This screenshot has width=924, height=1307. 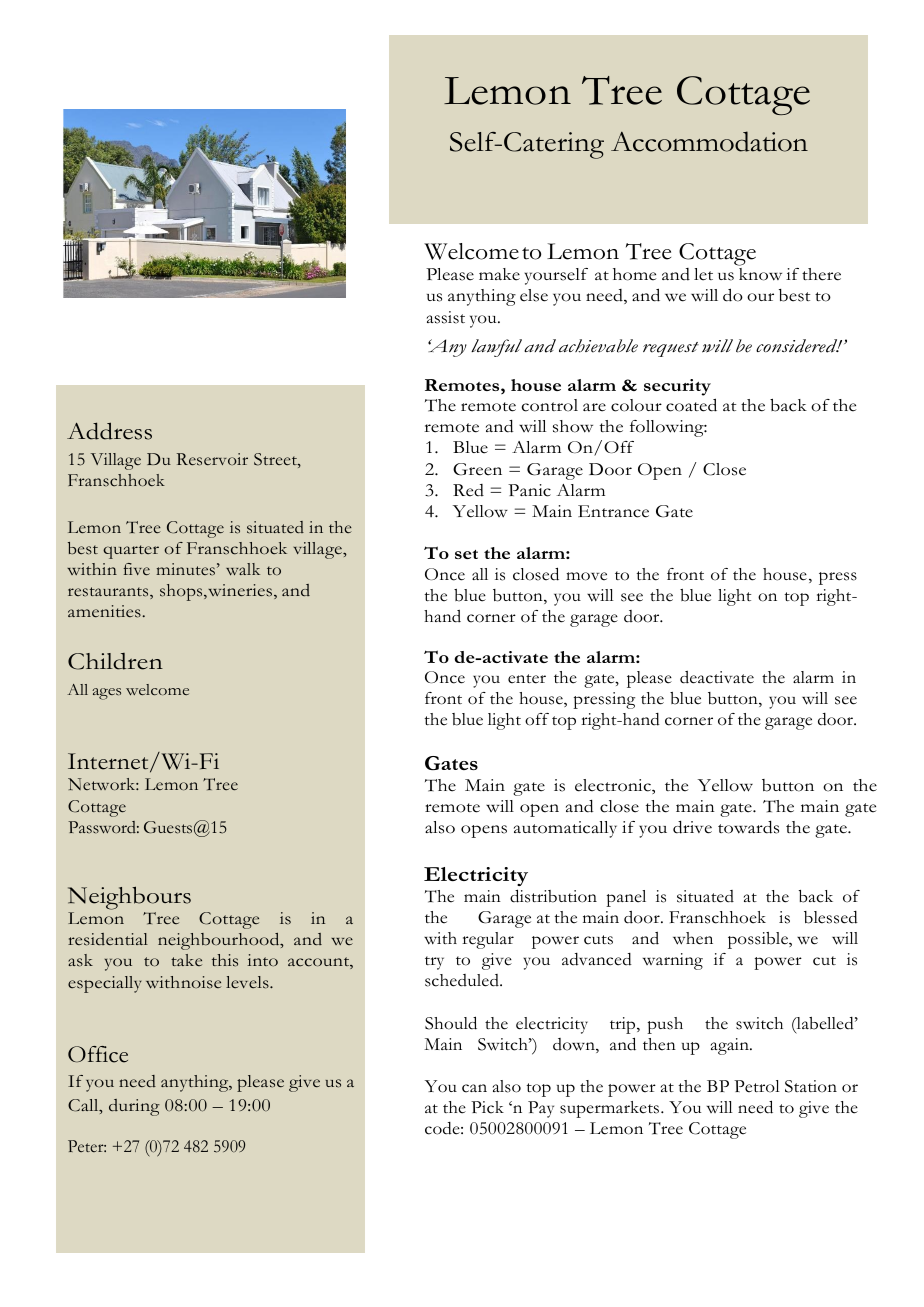 I want to click on towards, so click(x=748, y=827).
